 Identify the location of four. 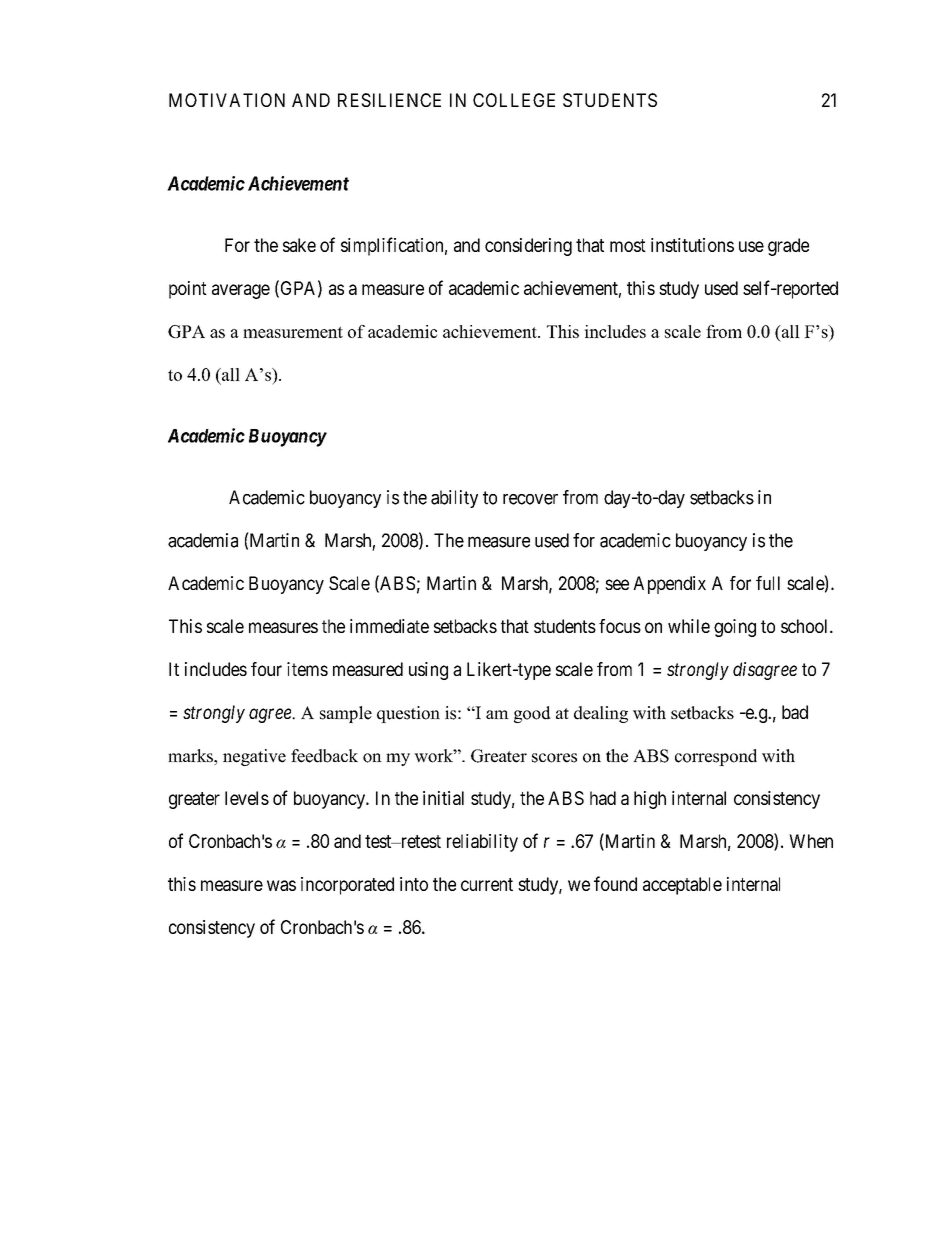
(266, 669).
